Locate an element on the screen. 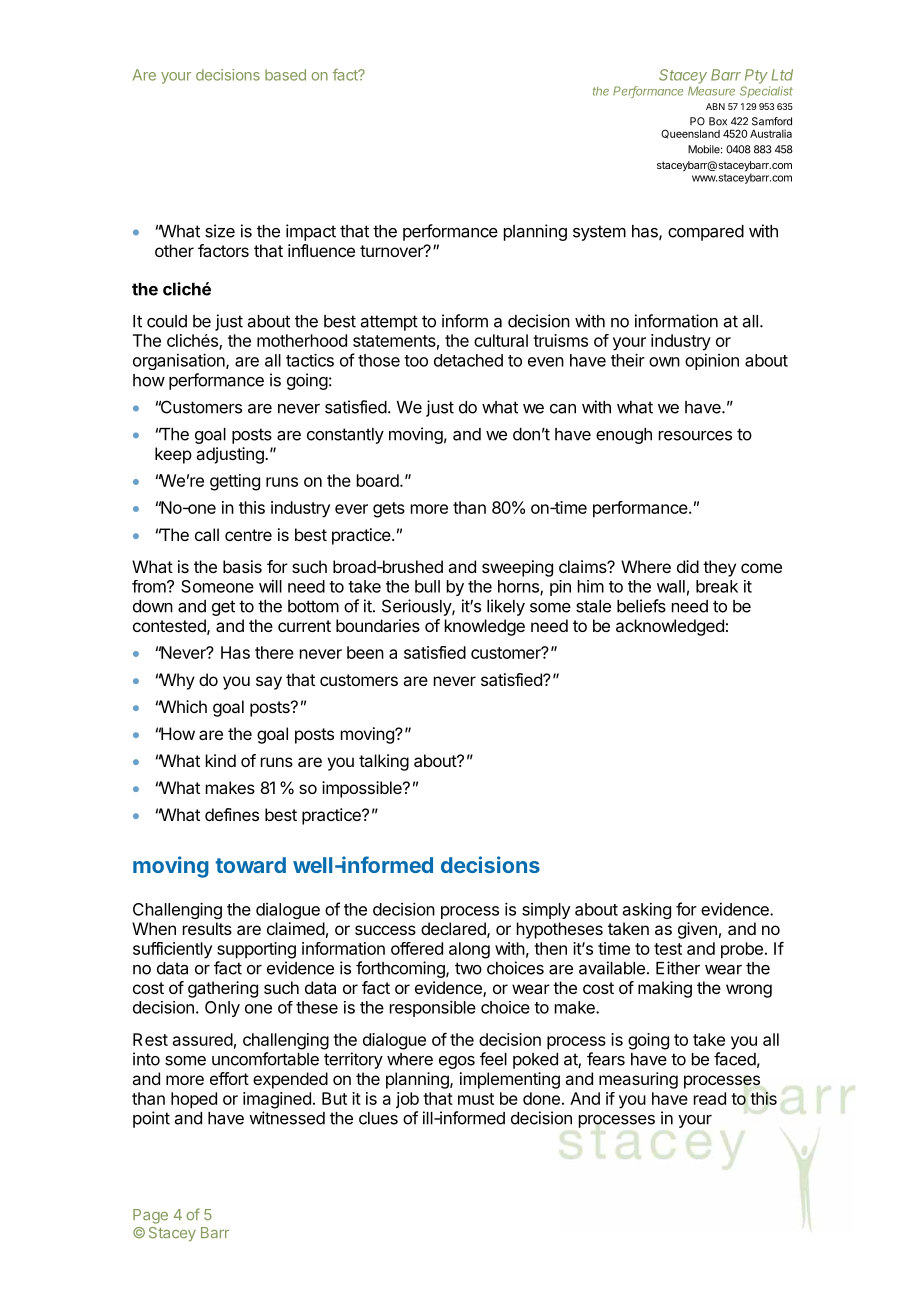 The height and width of the screenshot is (1308, 924). there is located at coordinates (274, 652).
